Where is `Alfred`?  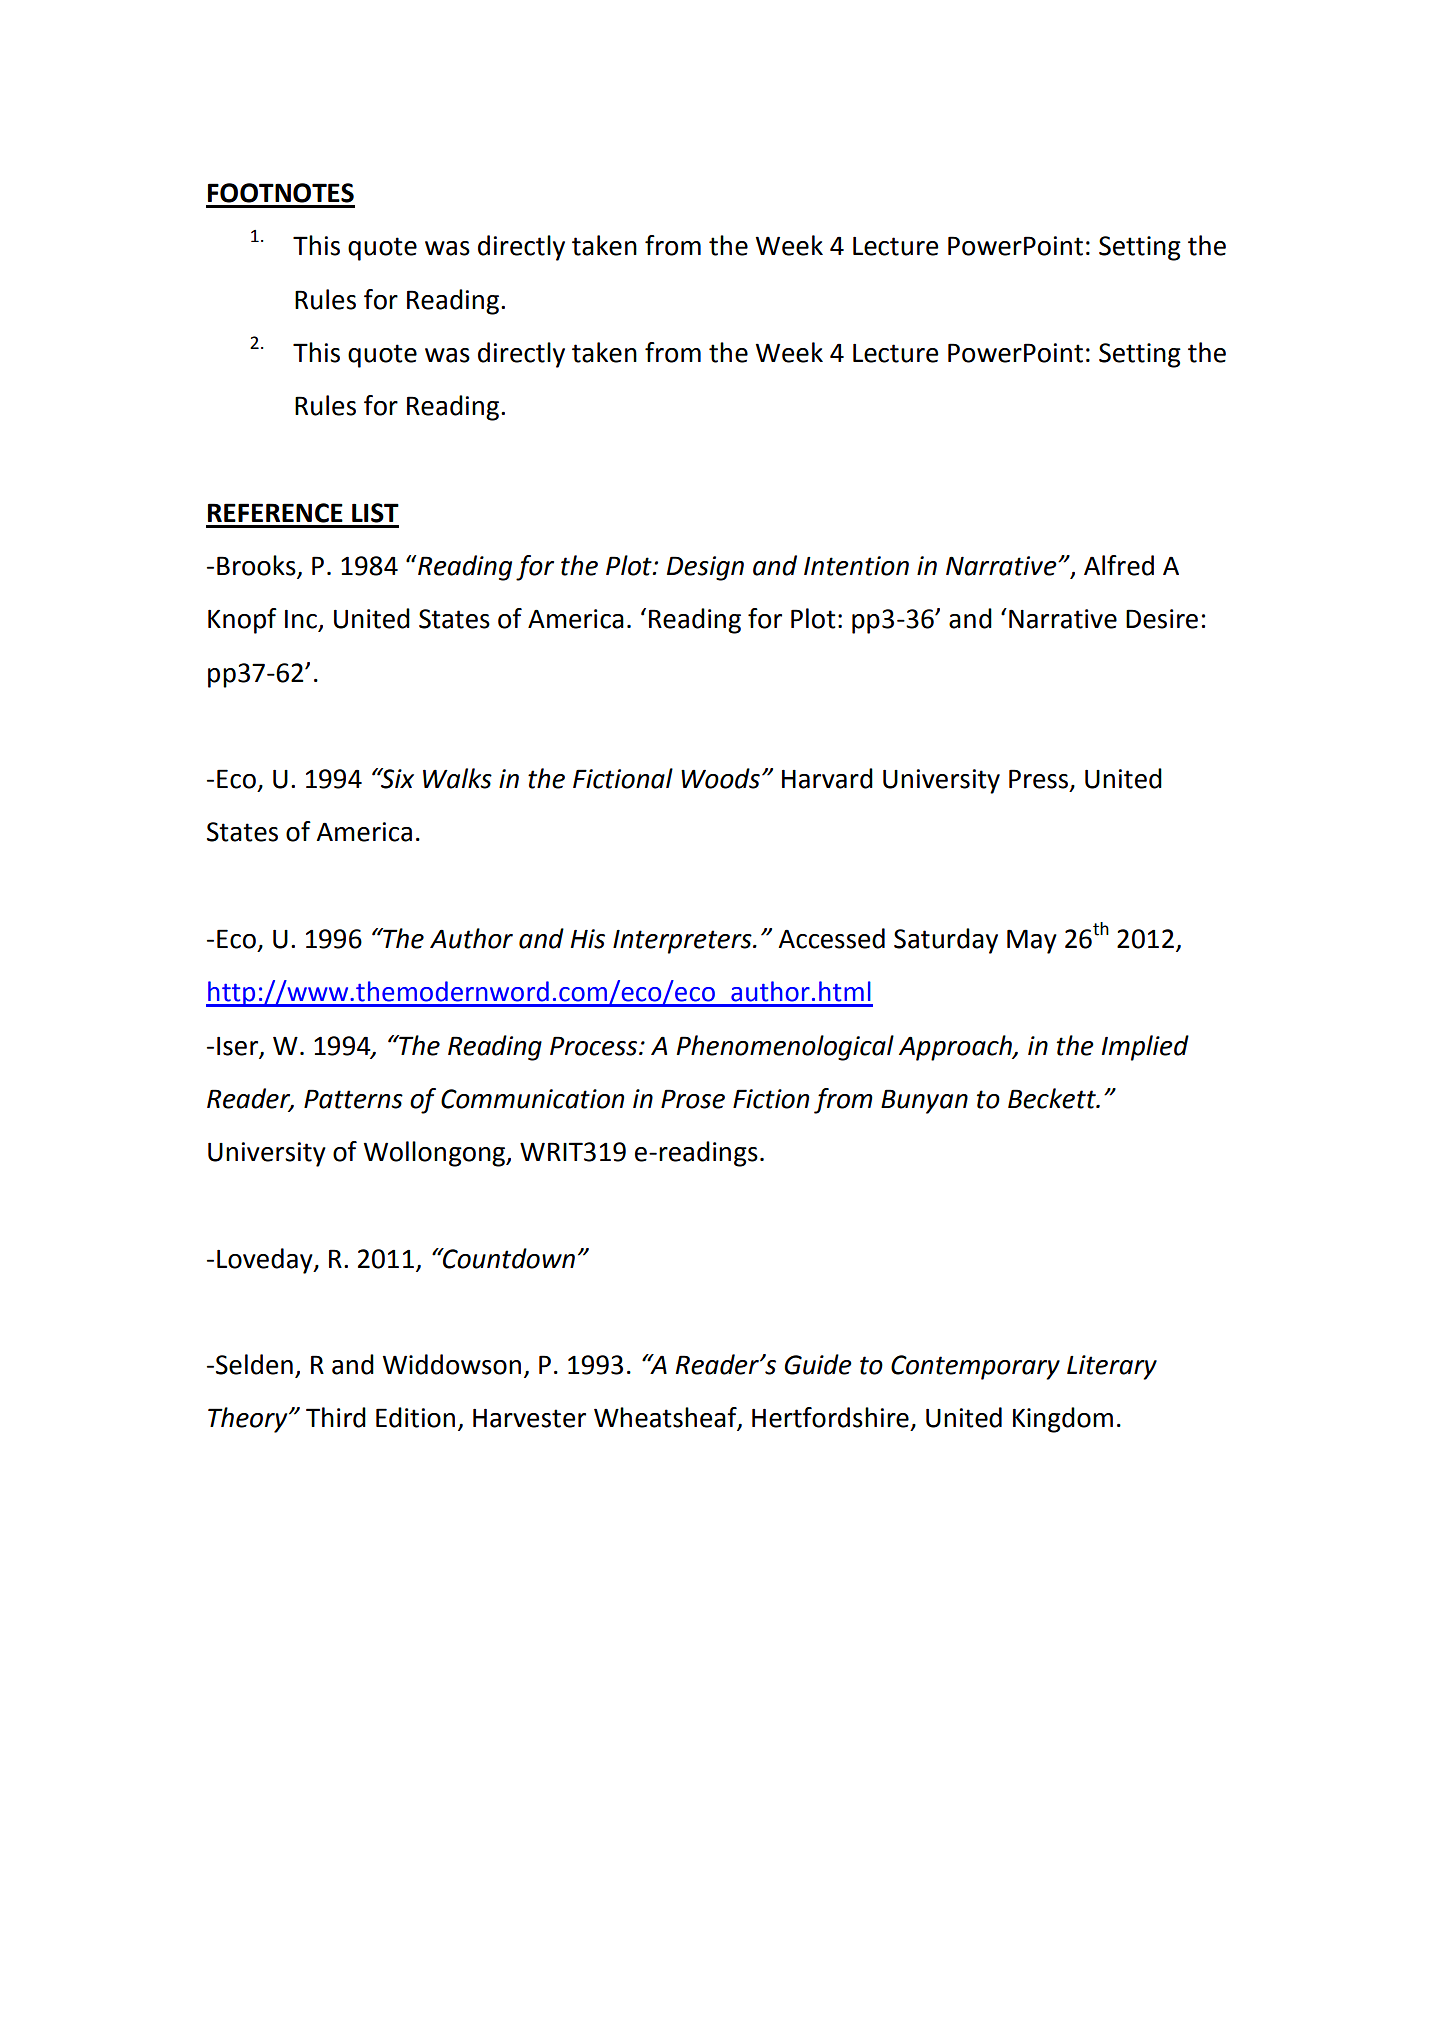
Alfred is located at coordinates (1119, 565).
